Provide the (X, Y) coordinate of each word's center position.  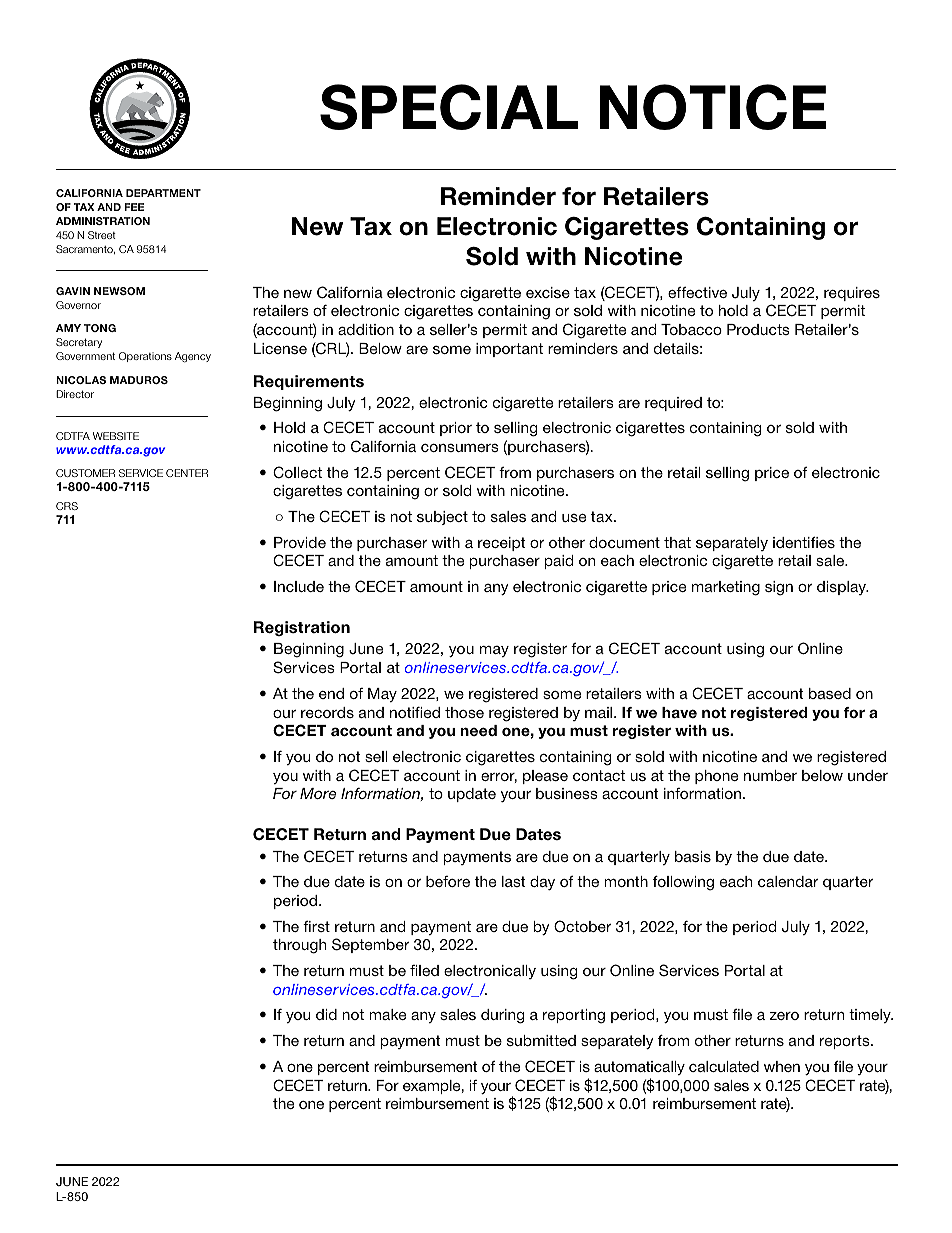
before (448, 881)
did (326, 1014)
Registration (302, 628)
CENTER (187, 473)
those (464, 712)
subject (442, 518)
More (318, 793)
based (830, 693)
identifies (804, 542)
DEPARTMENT (163, 193)
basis (693, 856)
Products (758, 329)
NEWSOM (119, 291)
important (509, 350)
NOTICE (713, 107)
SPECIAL (449, 107)
